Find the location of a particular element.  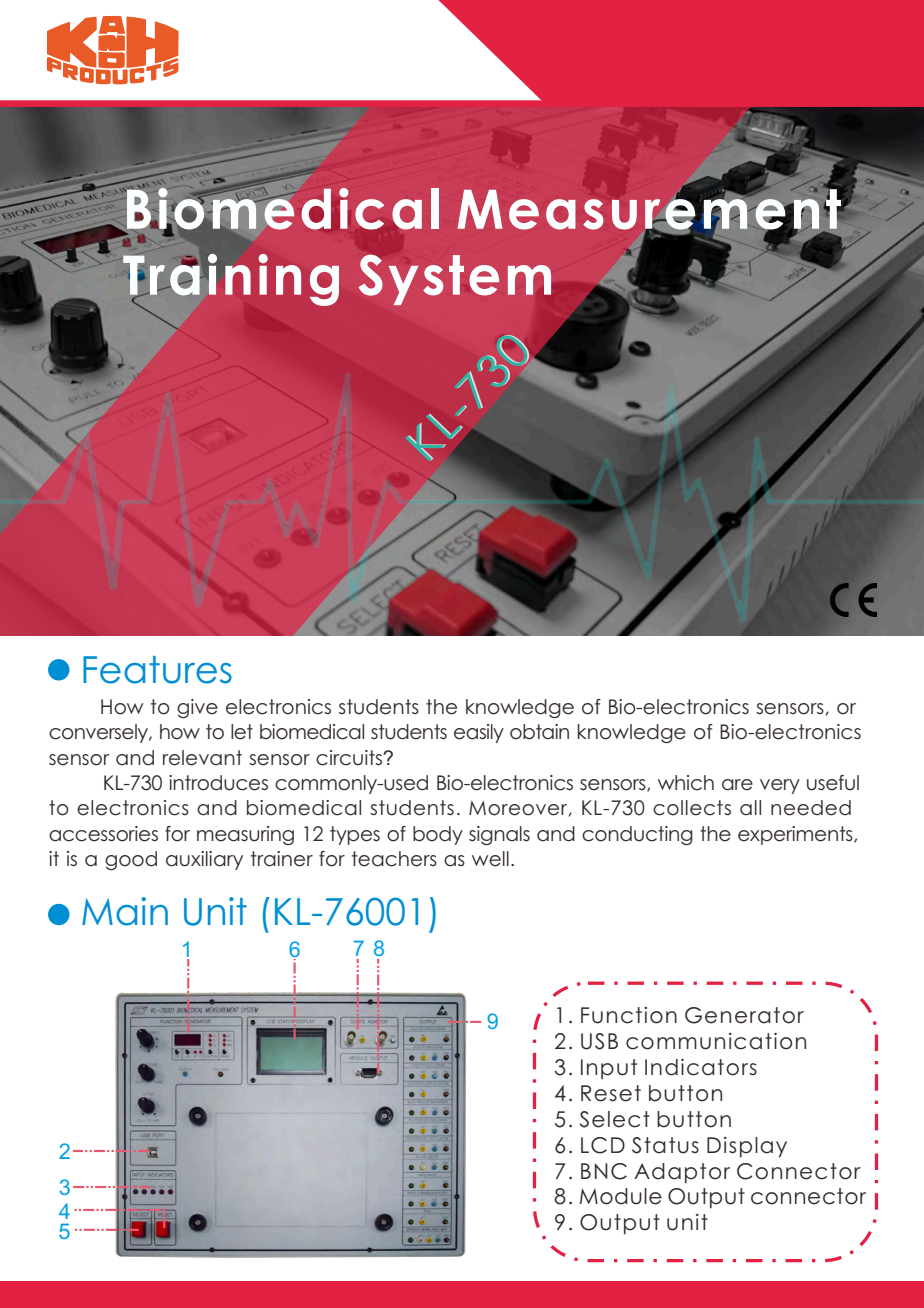

System is located at coordinates (455, 280).
